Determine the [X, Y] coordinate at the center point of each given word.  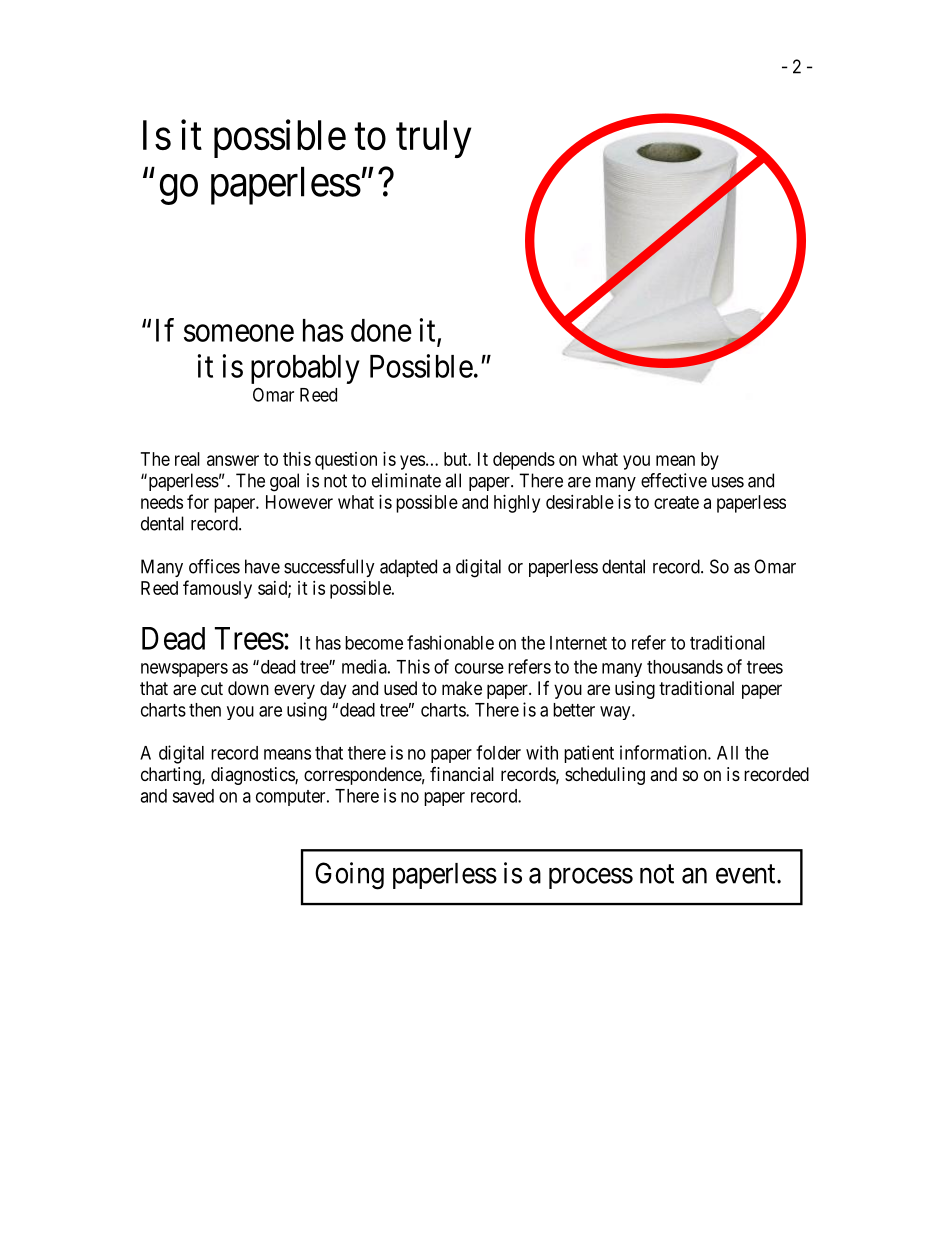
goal [284, 482]
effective [674, 480]
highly [517, 504]
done [381, 330]
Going [349, 876]
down [248, 688]
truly [433, 139]
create [676, 502]
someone [239, 333]
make [462, 688]
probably [305, 369]
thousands [685, 667]
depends [524, 461]
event [747, 874]
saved [193, 796]
